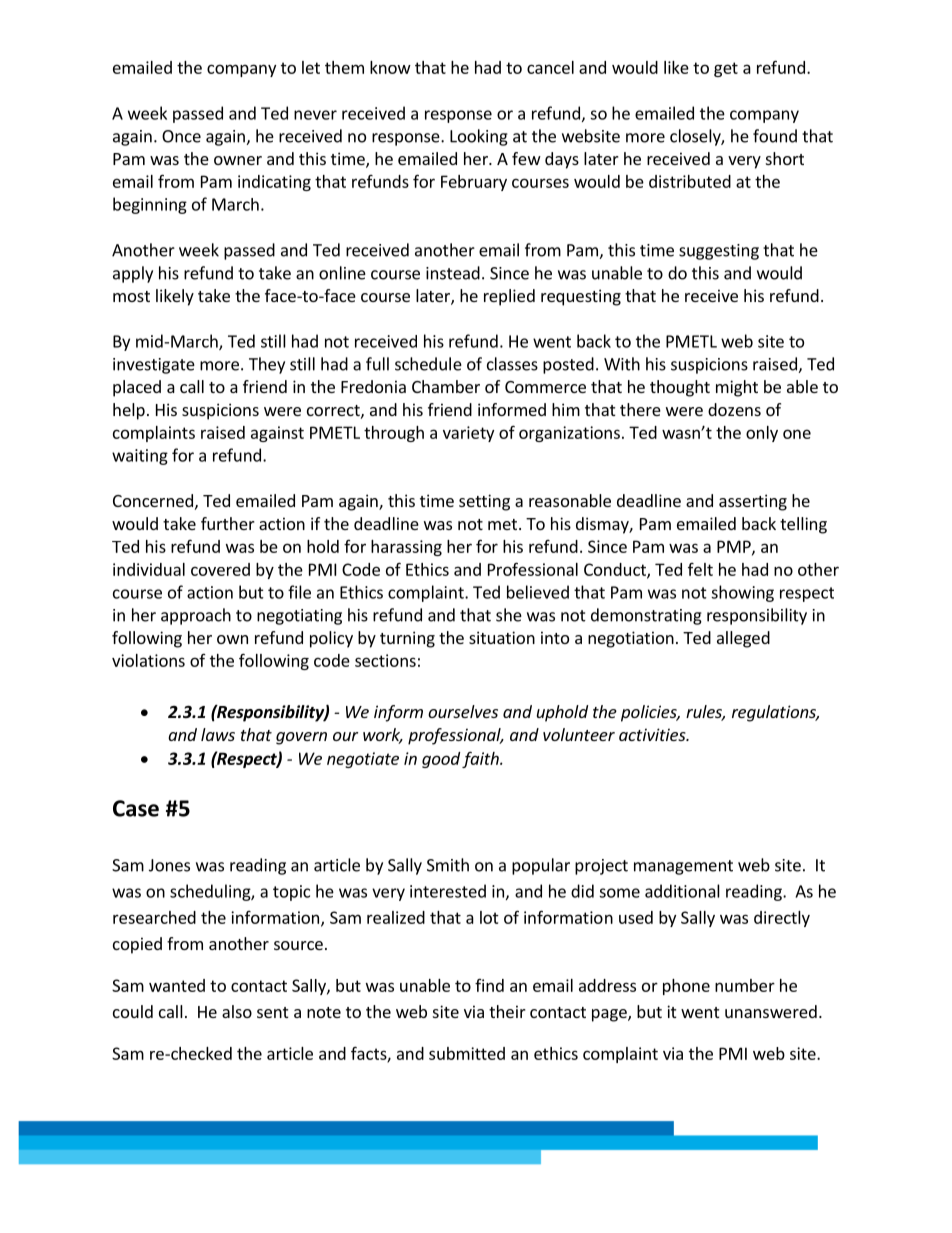 The height and width of the page is (1233, 952). I want to click on laws, so click(218, 734).
